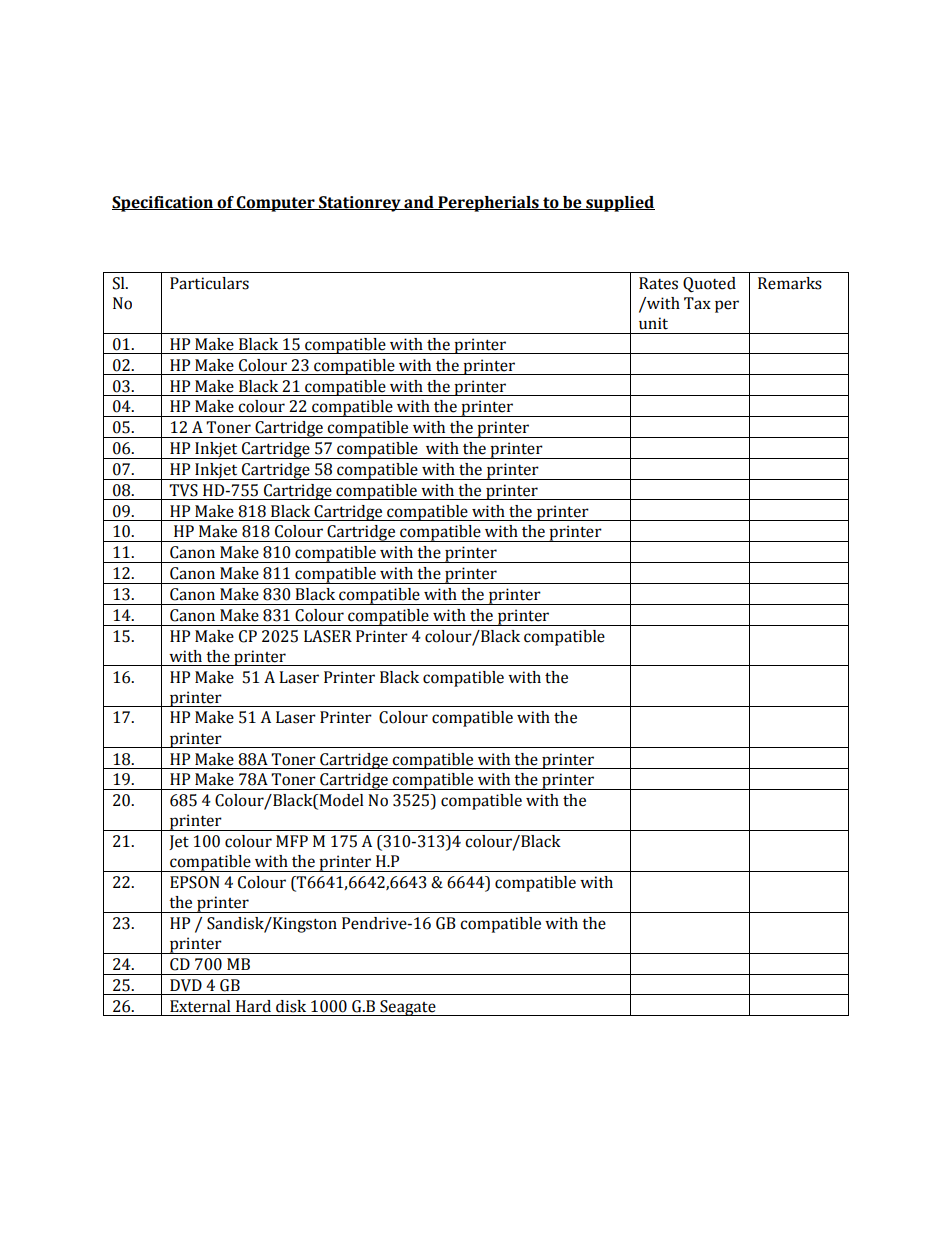 The image size is (952, 1233). I want to click on Particulars, so click(209, 283).
